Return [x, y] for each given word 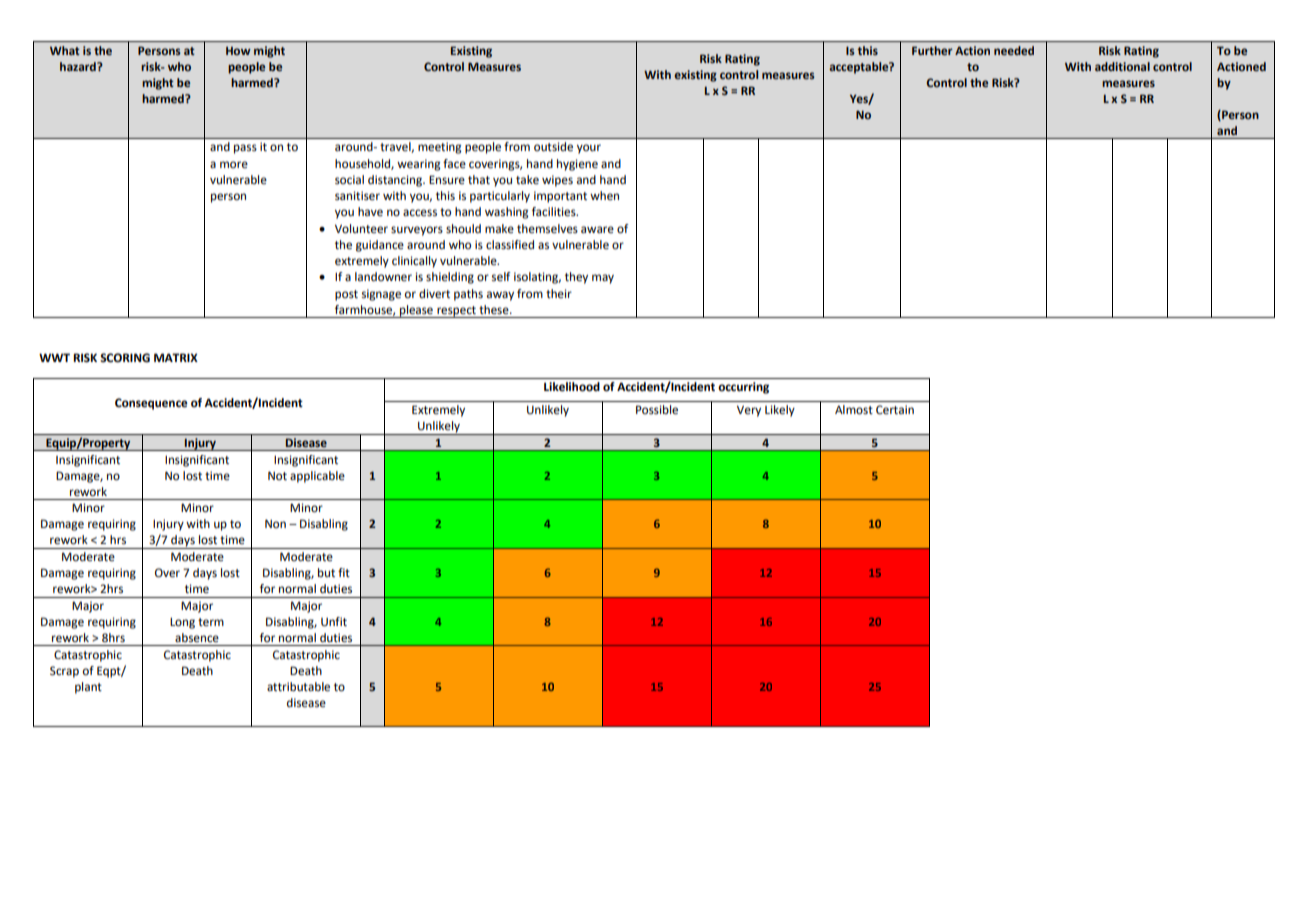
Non [275, 523]
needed [1014, 50]
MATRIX [176, 357]
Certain [895, 410]
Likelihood [572, 387]
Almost [854, 410]
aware [597, 230]
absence [197, 638]
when [604, 196]
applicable [317, 477]
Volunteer [361, 229]
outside [553, 147]
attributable [298, 687]
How [238, 51]
